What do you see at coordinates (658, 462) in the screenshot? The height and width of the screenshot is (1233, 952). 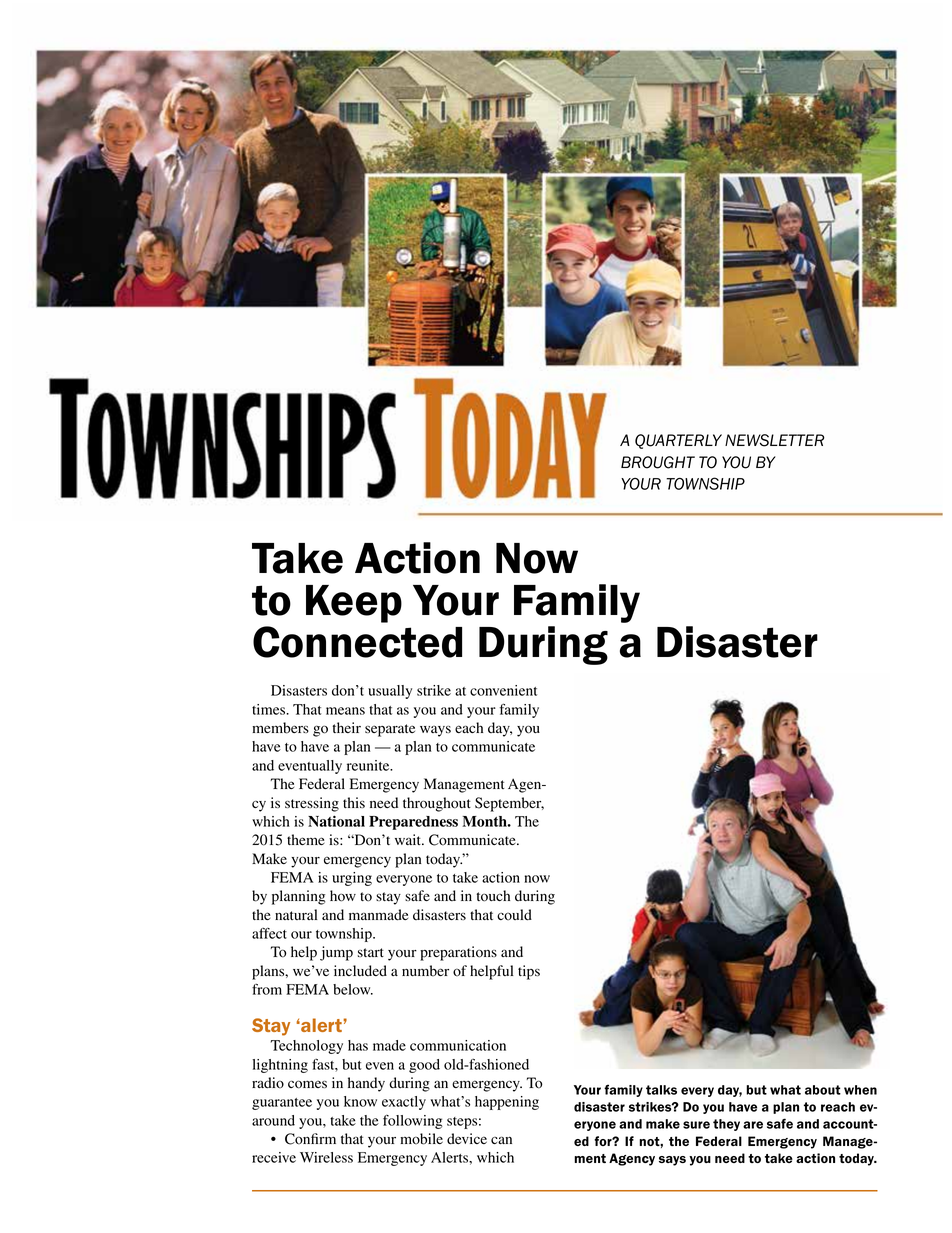 I see `BROUGHT` at bounding box center [658, 462].
